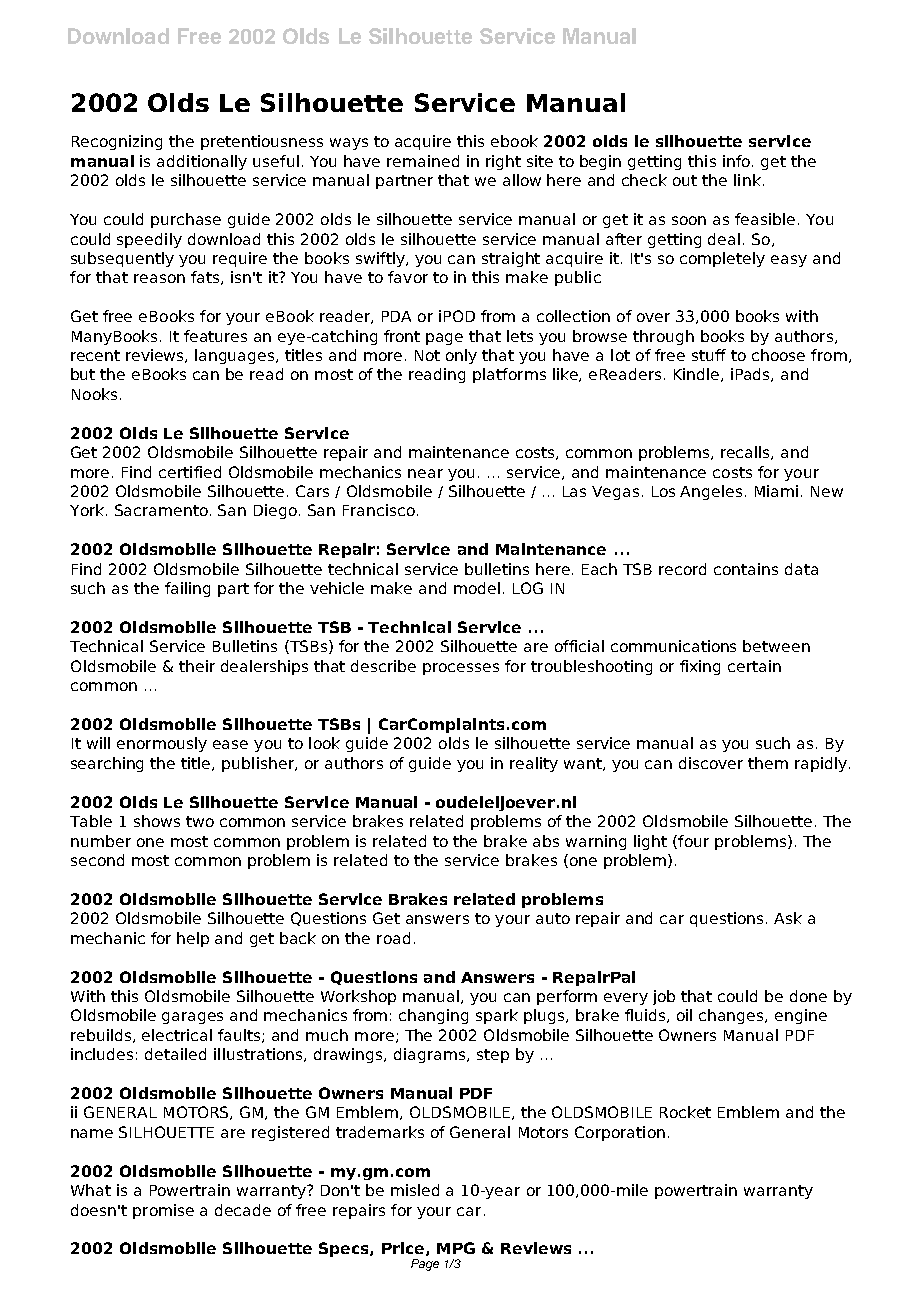 This screenshot has width=924, height=1308. I want to click on processes, so click(461, 669).
